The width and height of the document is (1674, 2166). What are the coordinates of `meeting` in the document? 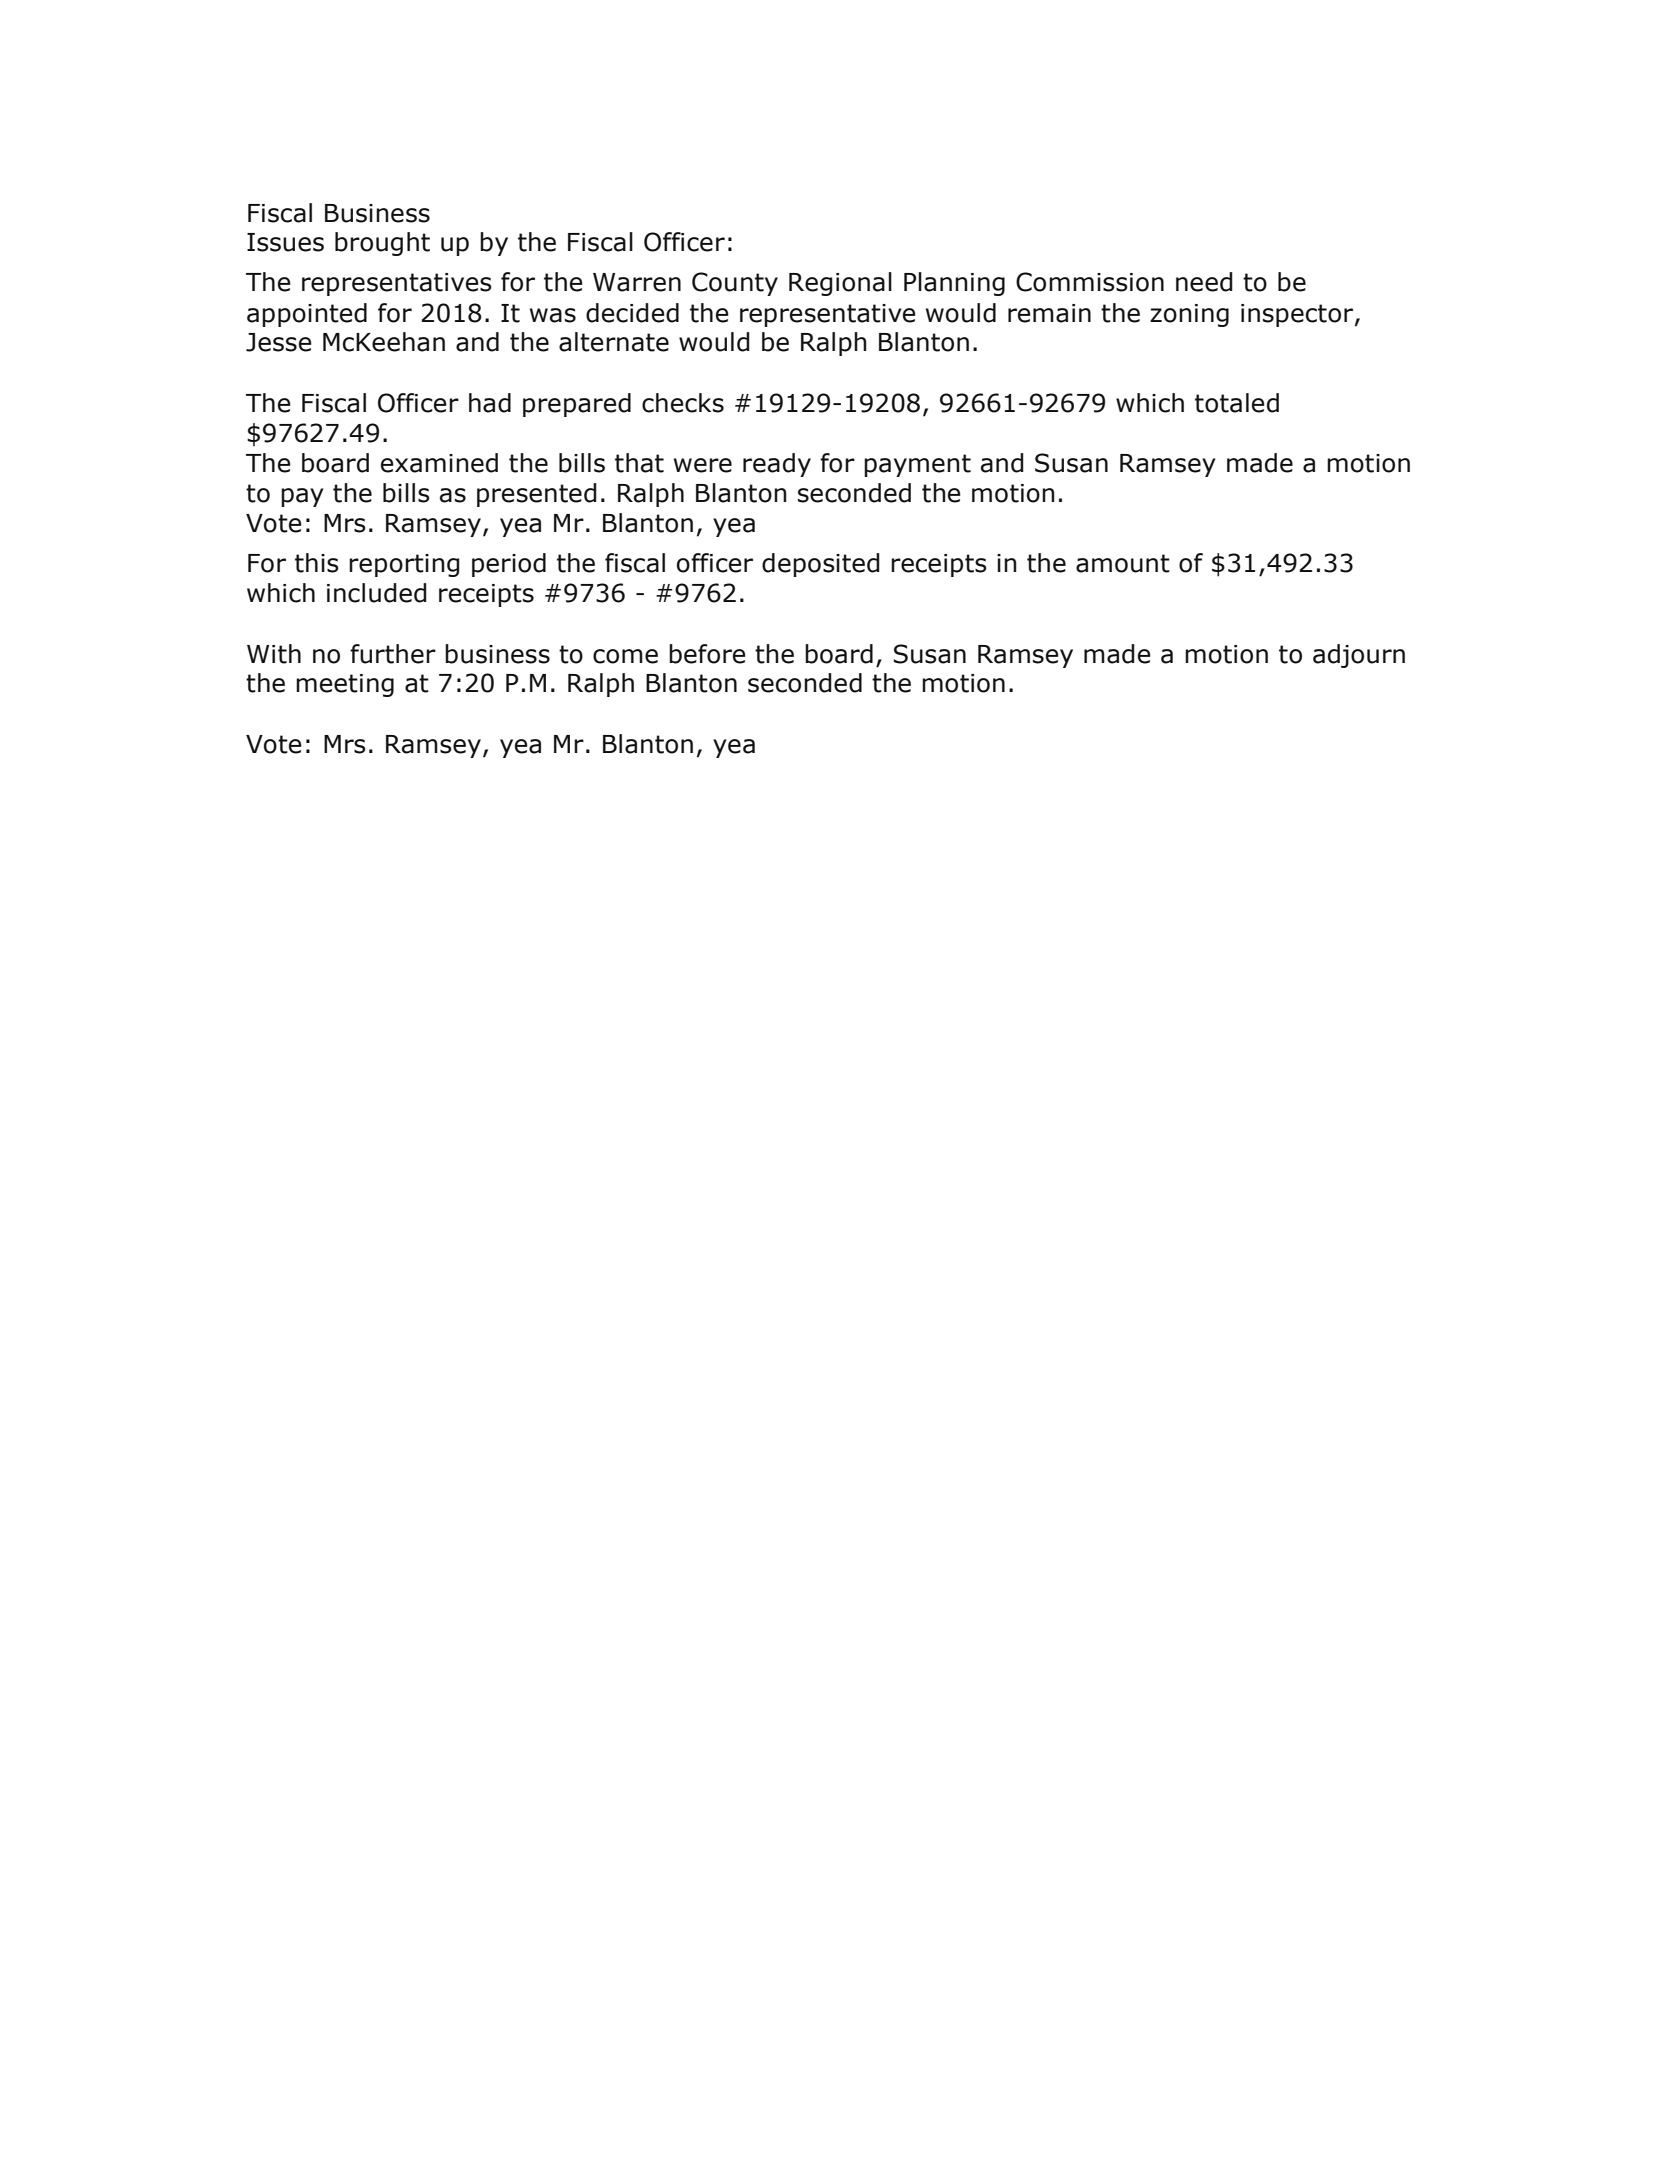 It's located at (345, 685).
